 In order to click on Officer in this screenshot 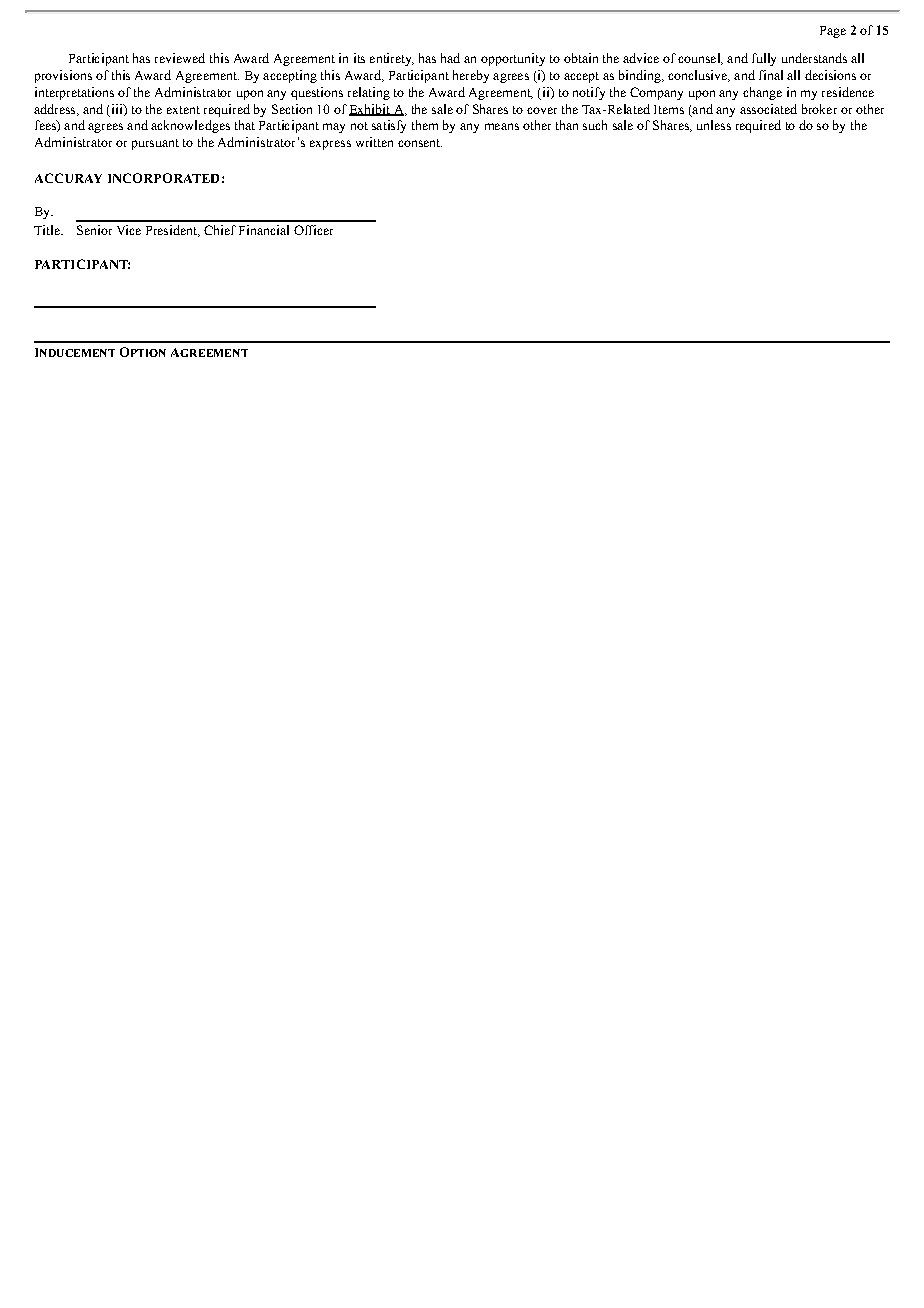, I will do `click(313, 230)`.
